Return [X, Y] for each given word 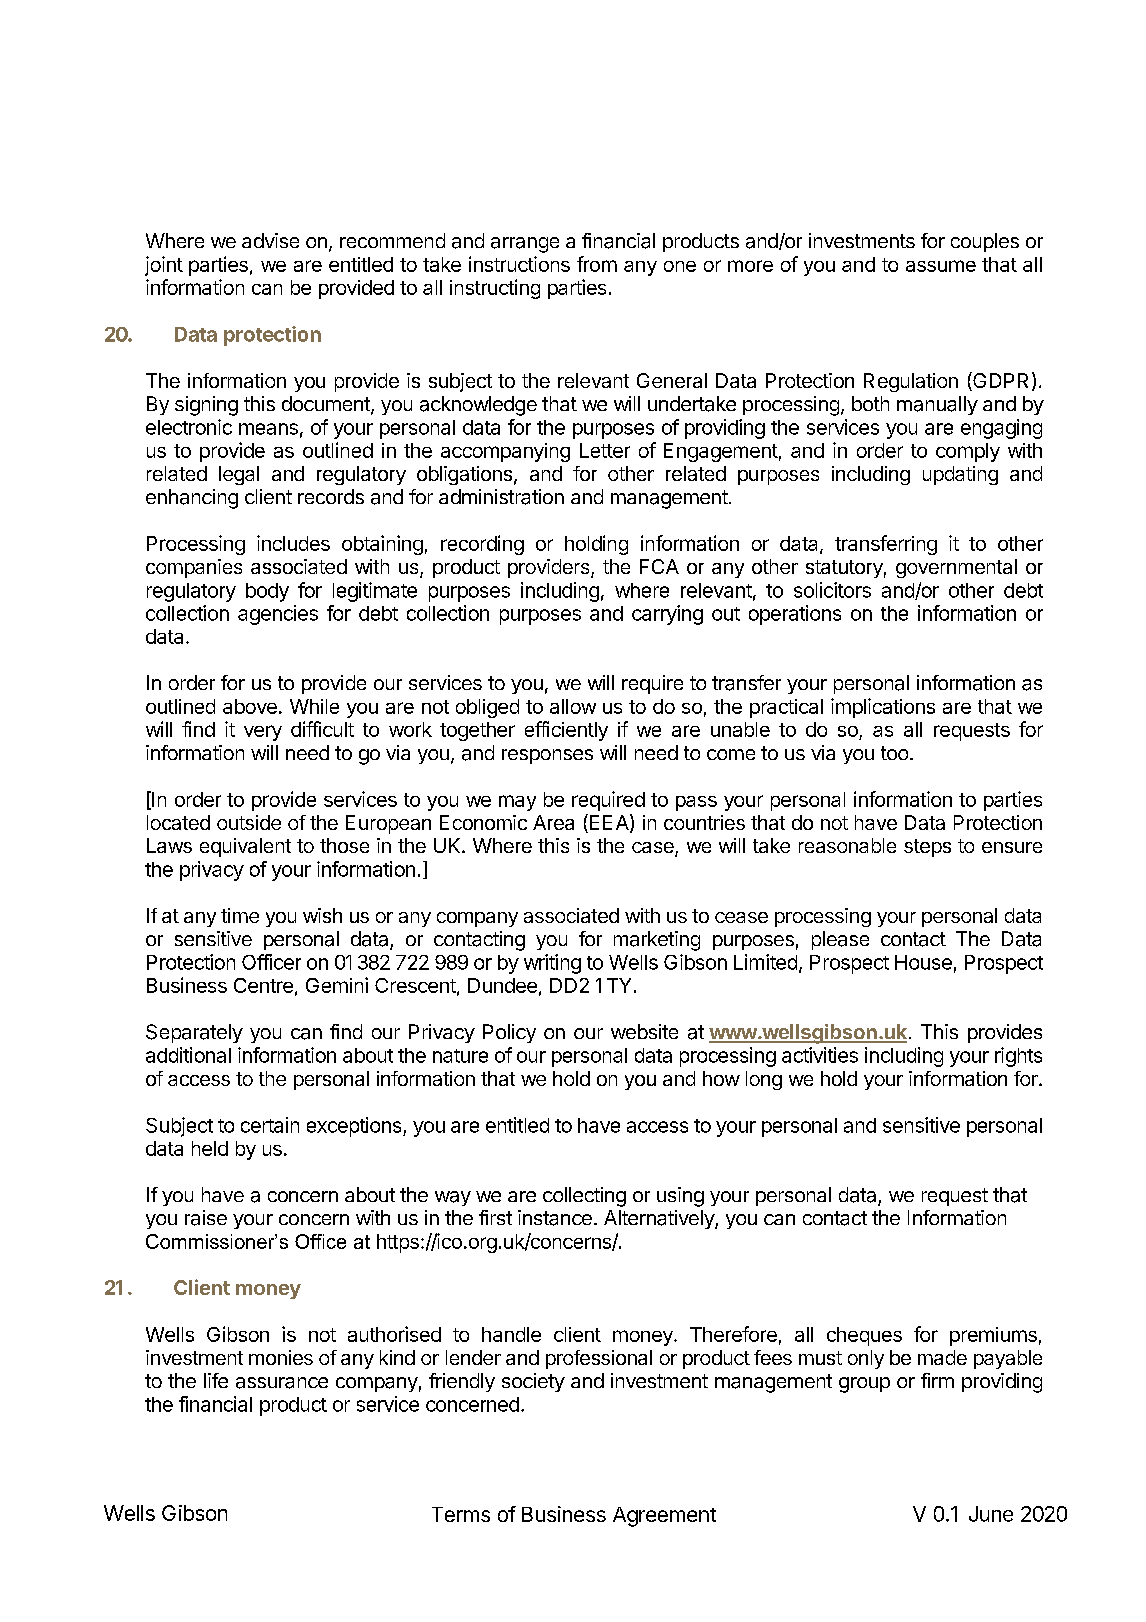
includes [293, 543]
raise [206, 1218]
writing [552, 964]
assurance [282, 1383]
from [597, 264]
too [894, 753]
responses [547, 756]
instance [555, 1218]
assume [941, 266]
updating [960, 475]
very [263, 733]
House [923, 962]
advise [270, 240]
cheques [864, 1336]
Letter [605, 450]
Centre [263, 985]
